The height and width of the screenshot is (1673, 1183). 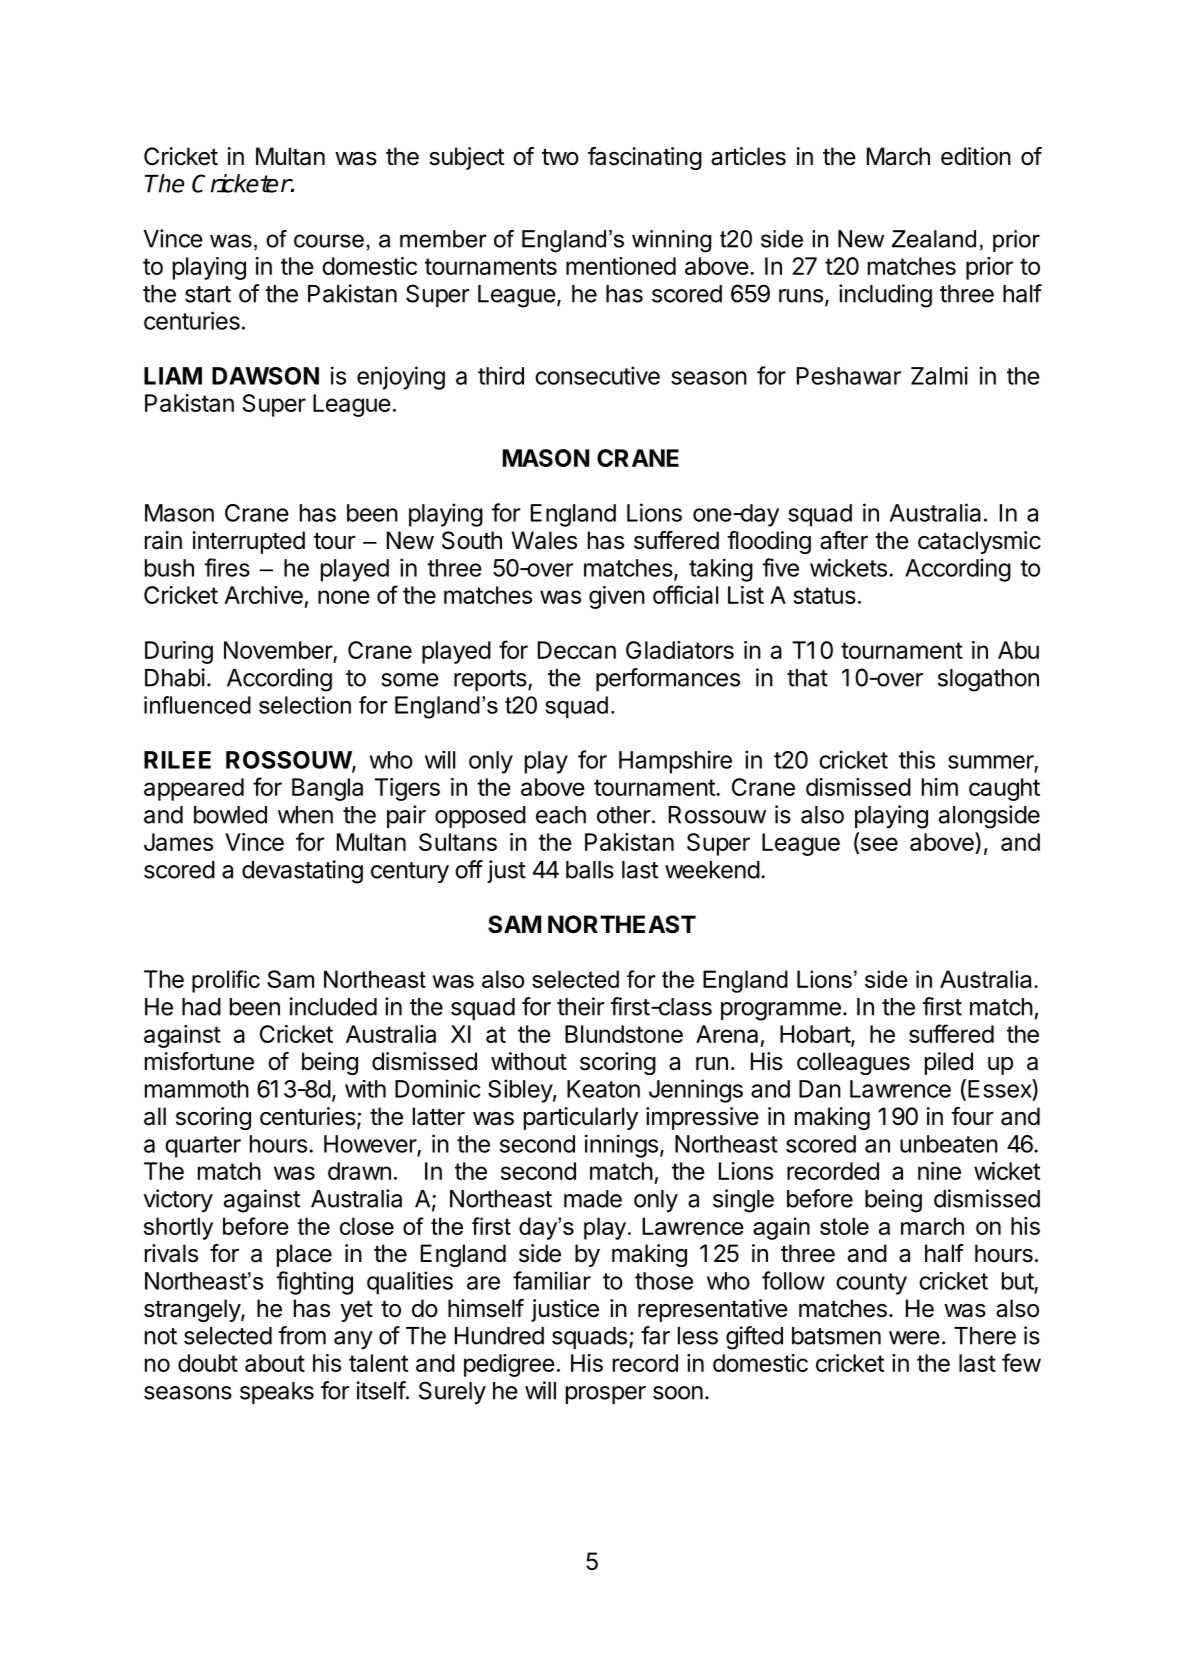 I want to click on Keaton, so click(x=603, y=1089).
